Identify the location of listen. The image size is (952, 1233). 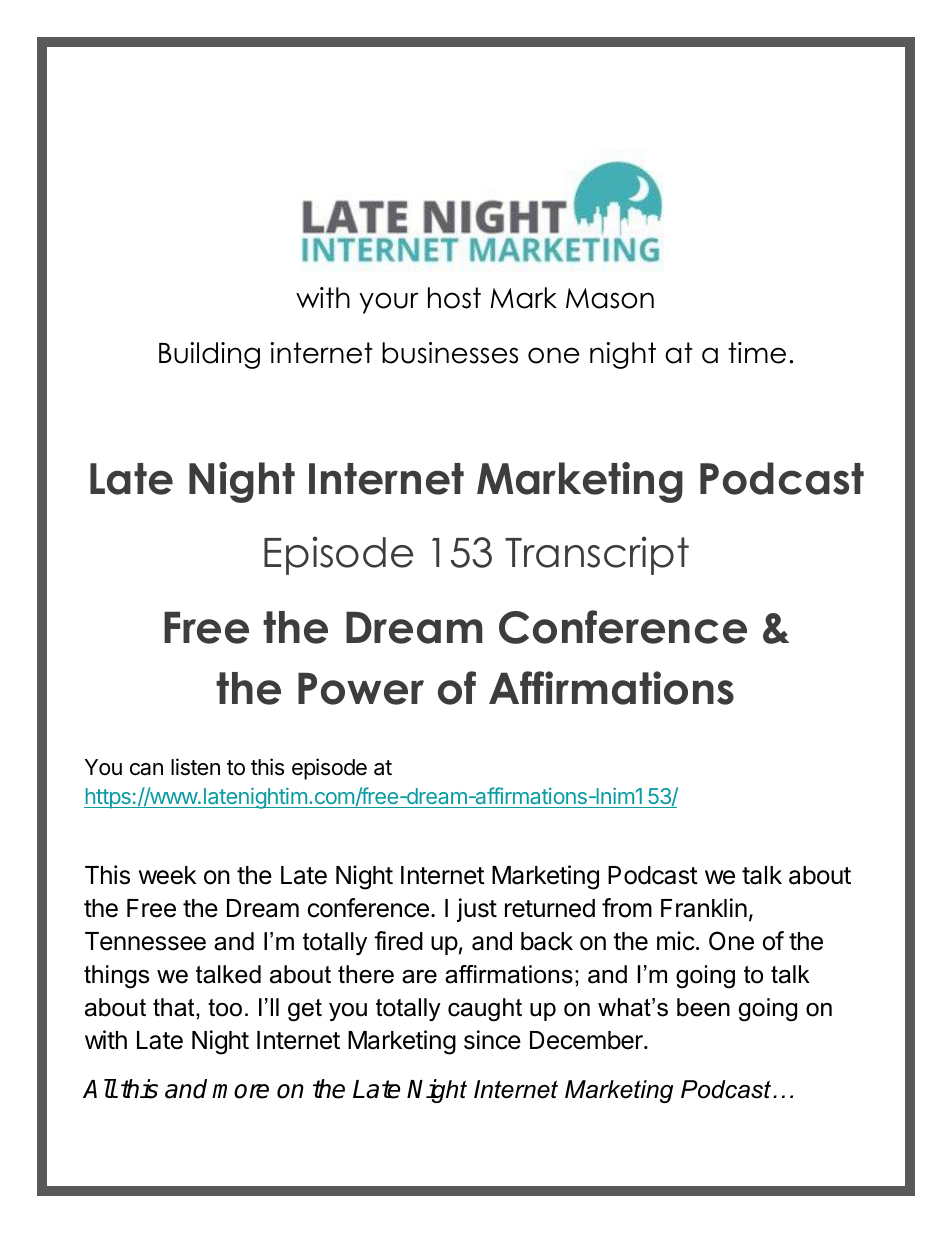
(195, 767).
